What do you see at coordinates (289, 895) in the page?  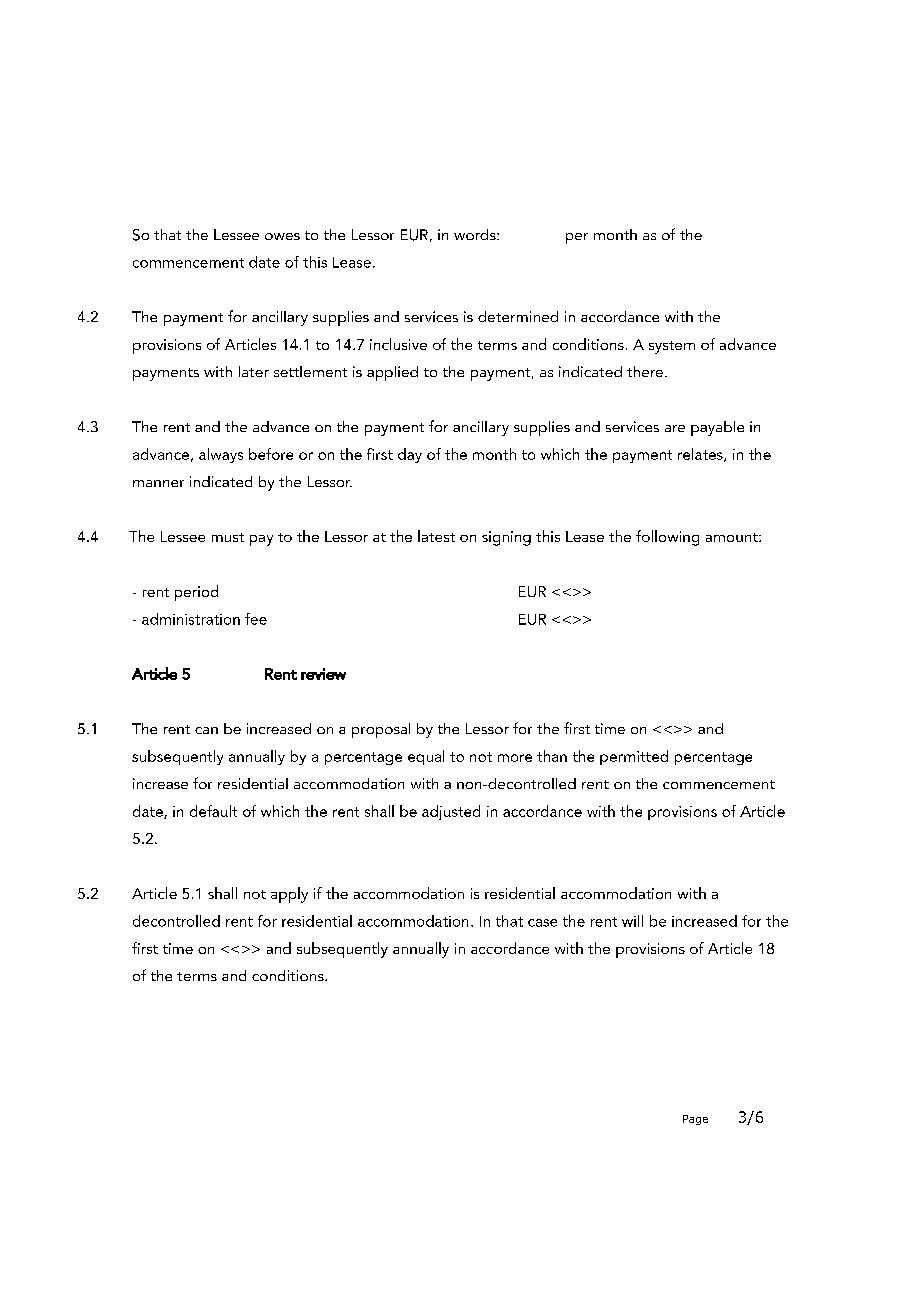 I see `apply` at bounding box center [289, 895].
